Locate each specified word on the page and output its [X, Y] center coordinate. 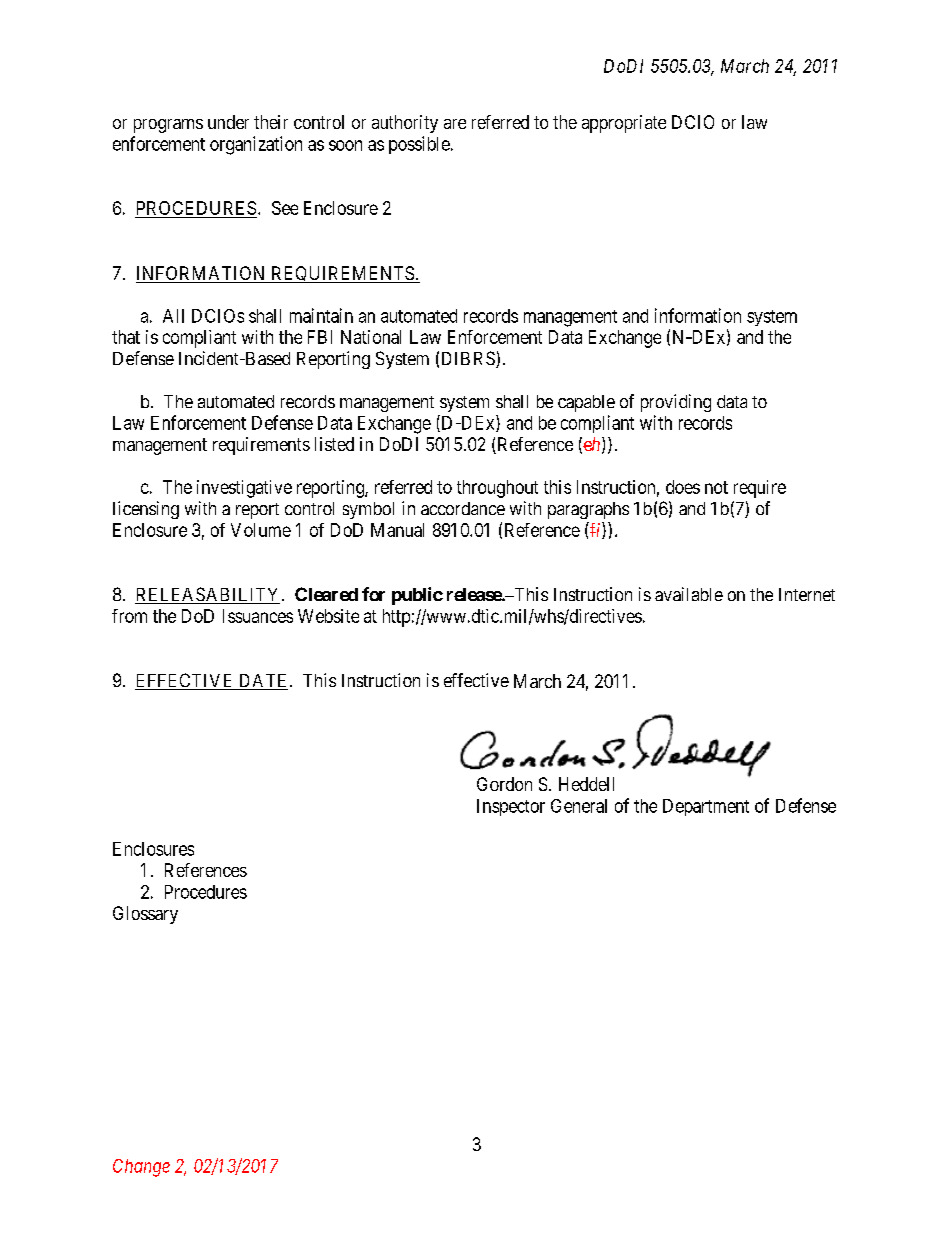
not [716, 487]
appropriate [624, 124]
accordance [463, 508]
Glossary [145, 915]
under [228, 122]
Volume [261, 530]
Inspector [511, 807]
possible [419, 145]
